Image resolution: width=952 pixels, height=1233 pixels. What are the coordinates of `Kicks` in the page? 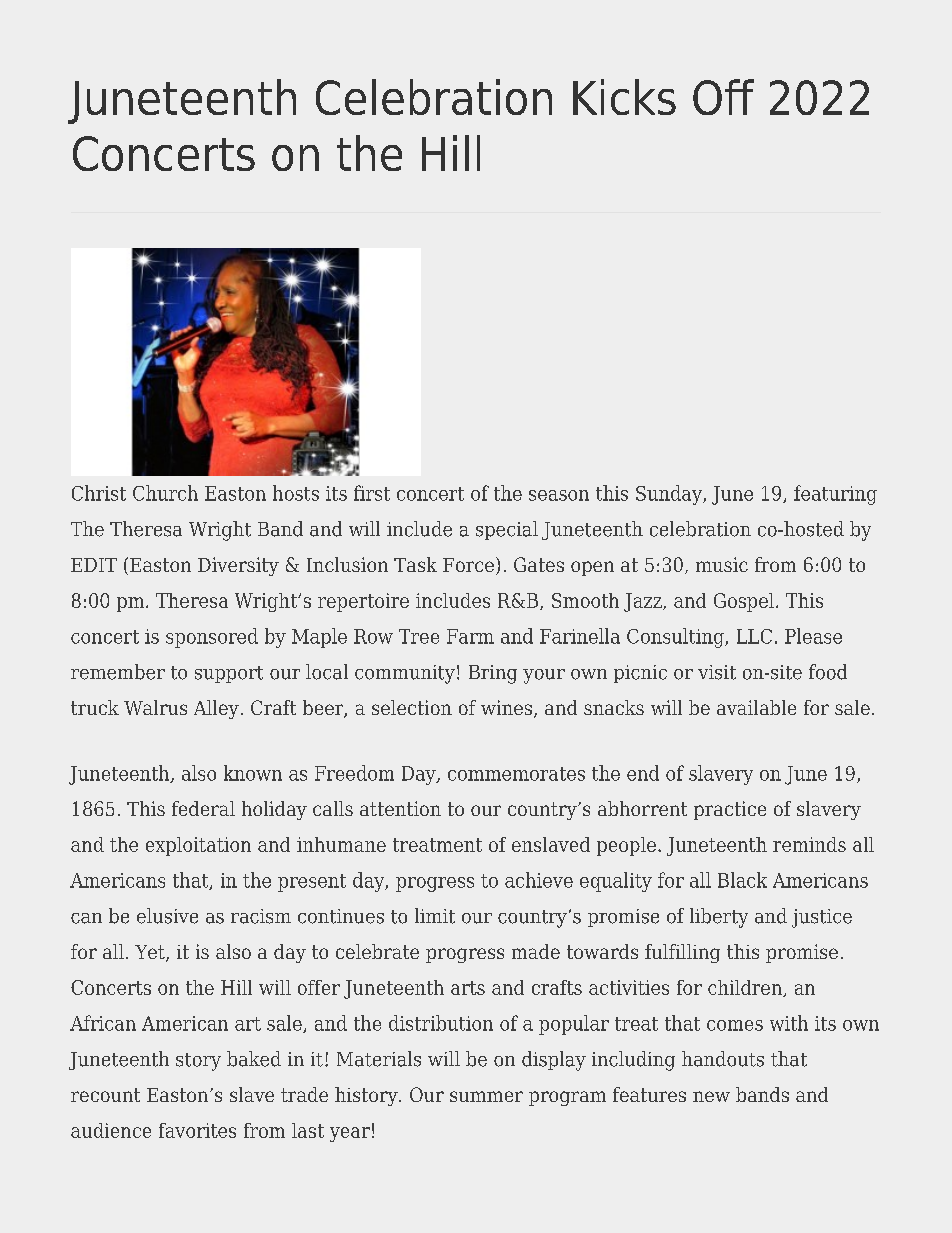 It's located at (624, 97).
